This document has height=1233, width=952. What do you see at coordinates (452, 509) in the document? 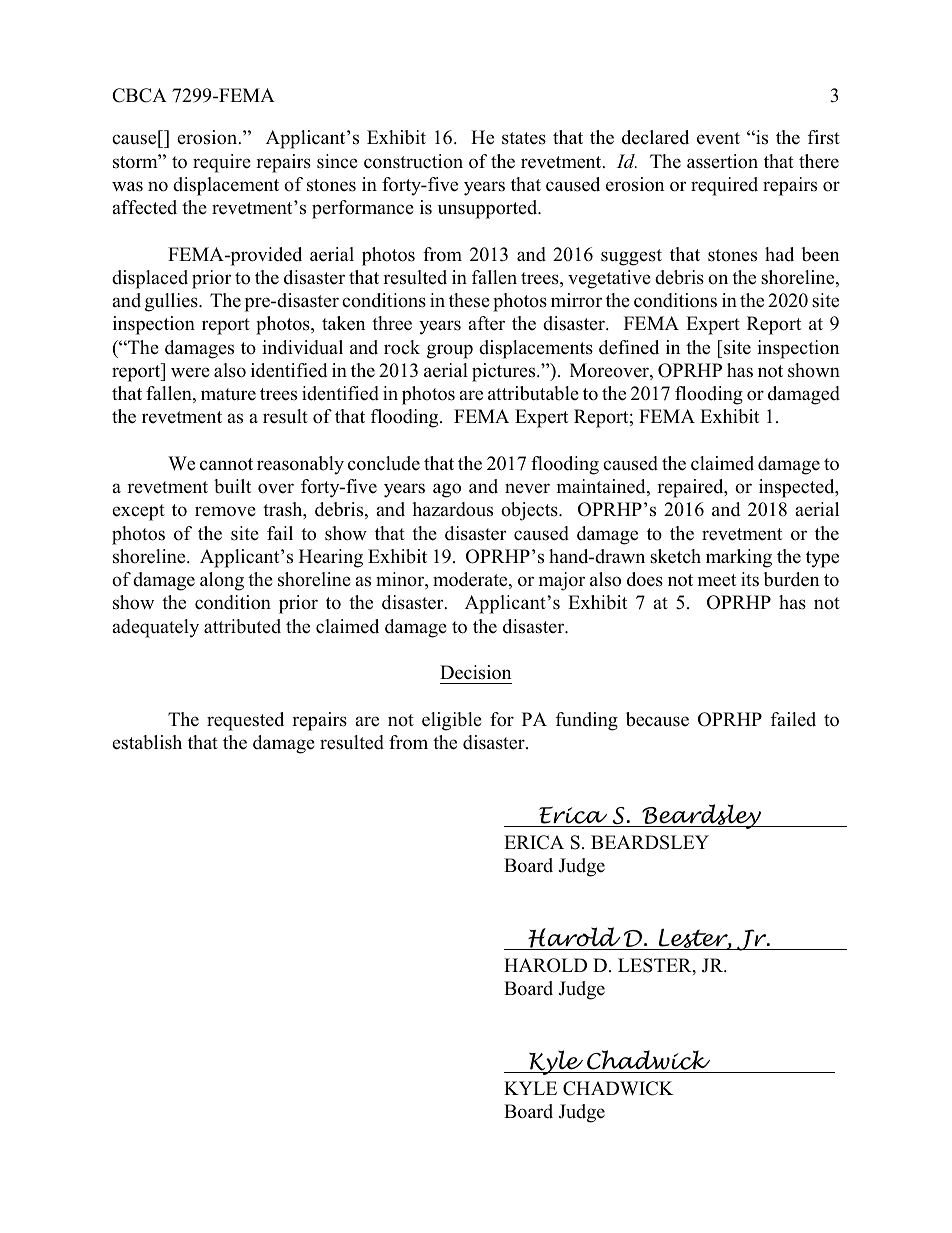
I see `hazardous` at bounding box center [452, 509].
